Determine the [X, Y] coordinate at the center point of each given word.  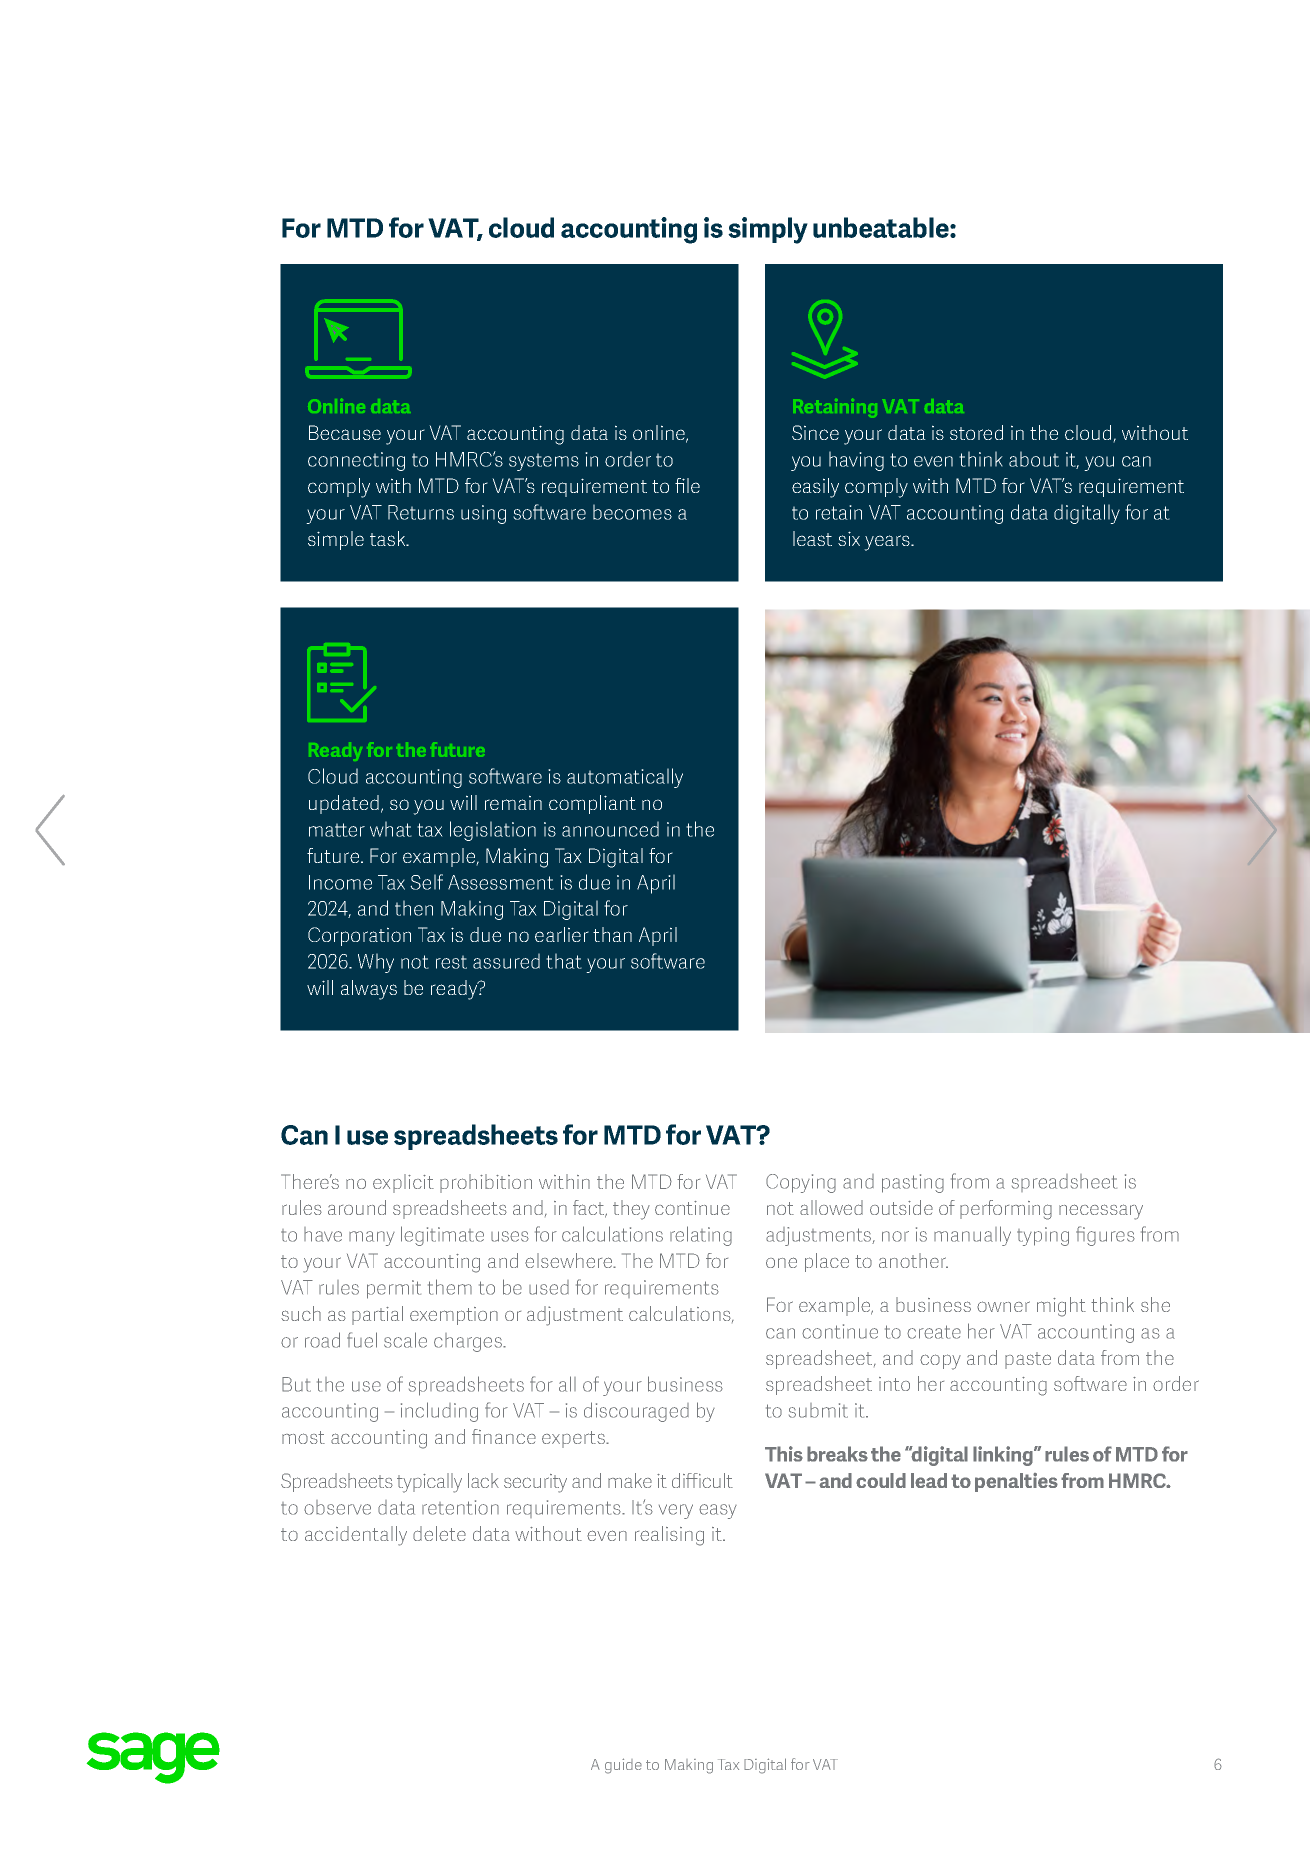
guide [623, 1766]
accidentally [356, 1536]
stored [976, 432]
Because [345, 432]
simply [768, 230]
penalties [1016, 1482]
